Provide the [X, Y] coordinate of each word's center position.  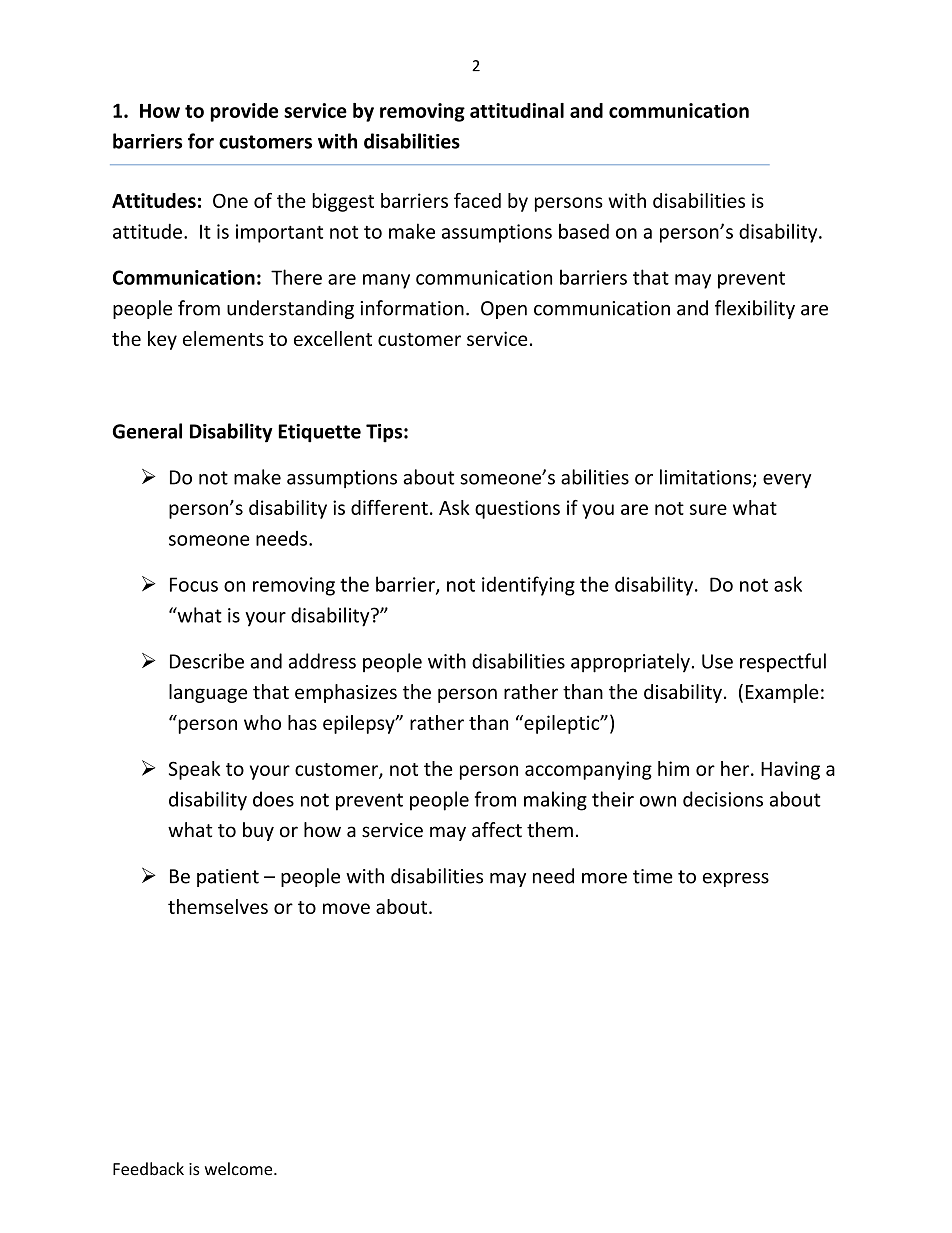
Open [504, 310]
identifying [528, 586]
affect [497, 830]
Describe [207, 661]
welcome [240, 1169]
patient [228, 878]
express [736, 880]
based [584, 231]
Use [717, 661]
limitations [707, 478]
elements [223, 338]
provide [244, 112]
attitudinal [517, 110]
